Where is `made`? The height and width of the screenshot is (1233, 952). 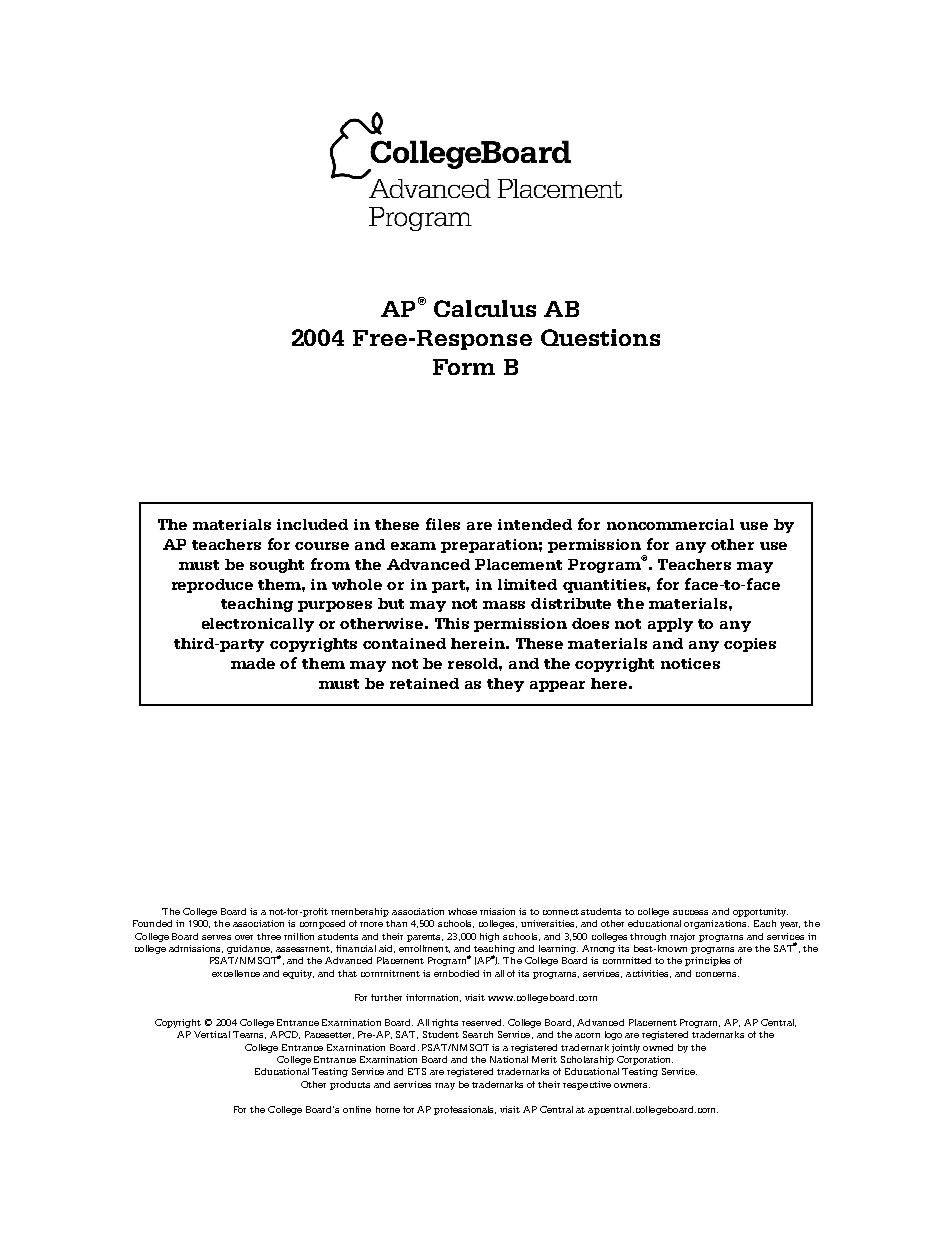
made is located at coordinates (253, 663).
